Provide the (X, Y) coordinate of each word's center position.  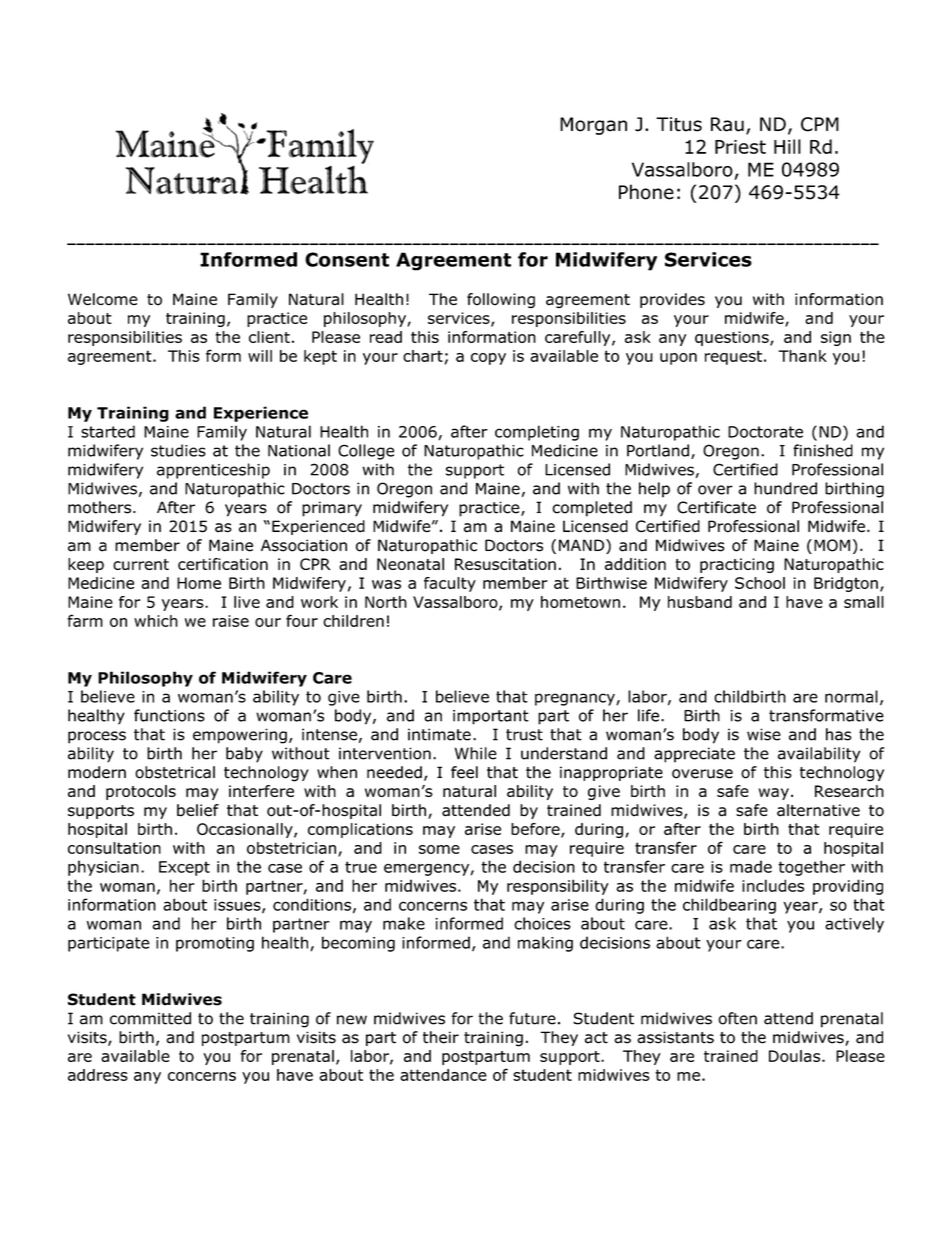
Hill (787, 146)
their (441, 1037)
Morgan (593, 126)
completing (537, 433)
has (839, 734)
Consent (347, 259)
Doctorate (765, 432)
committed (150, 1018)
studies (178, 450)
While (476, 753)
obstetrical (175, 772)
